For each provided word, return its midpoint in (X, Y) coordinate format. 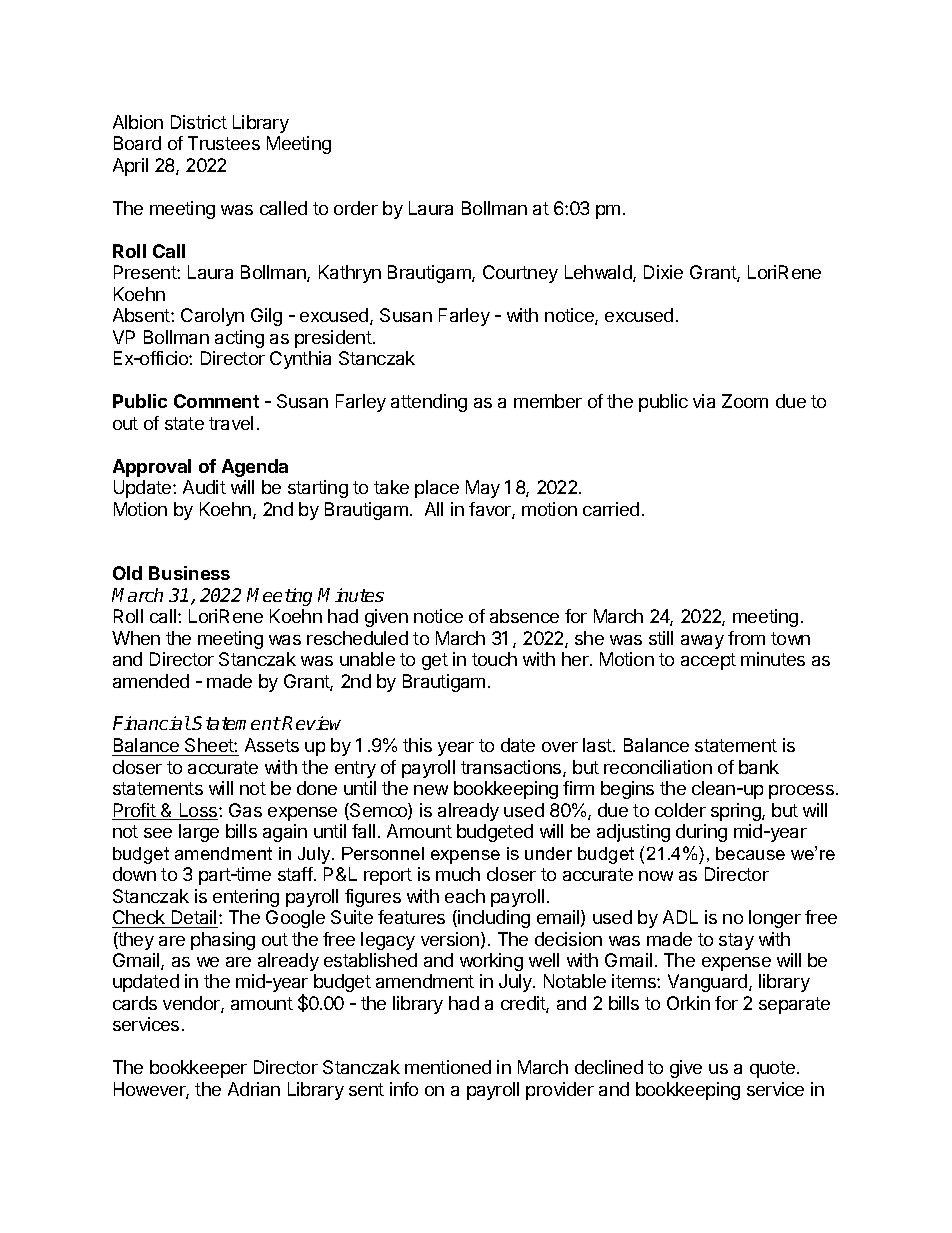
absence (524, 616)
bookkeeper (198, 1069)
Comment (216, 401)
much (458, 874)
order (356, 208)
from (746, 638)
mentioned (448, 1067)
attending (429, 403)
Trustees (224, 143)
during (701, 833)
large (199, 833)
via (704, 401)
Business (189, 573)
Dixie (663, 272)
